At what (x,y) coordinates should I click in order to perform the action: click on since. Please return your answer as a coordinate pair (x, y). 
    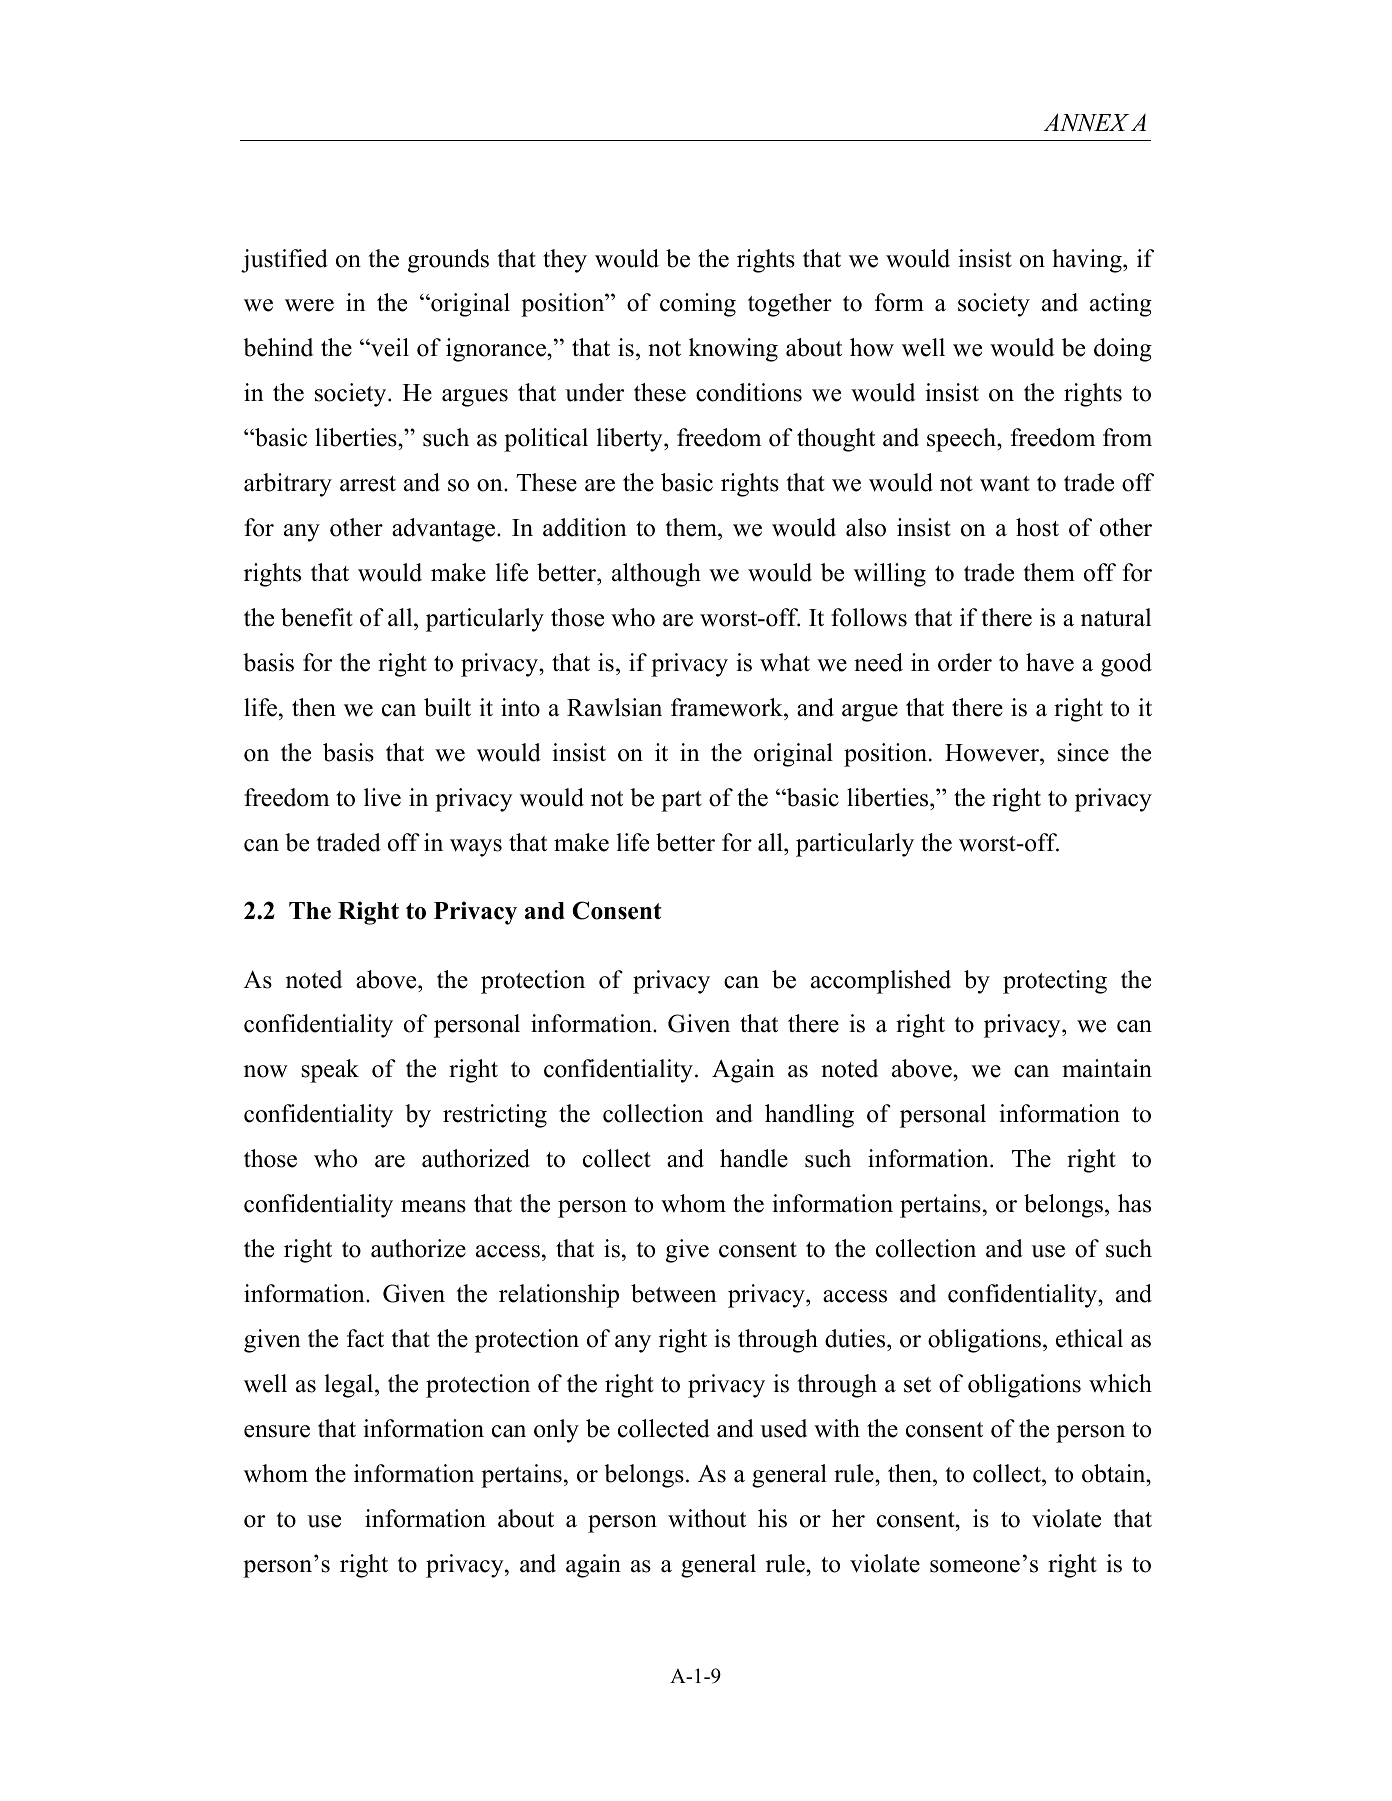
    Looking at the image, I should click on (1083, 752).
